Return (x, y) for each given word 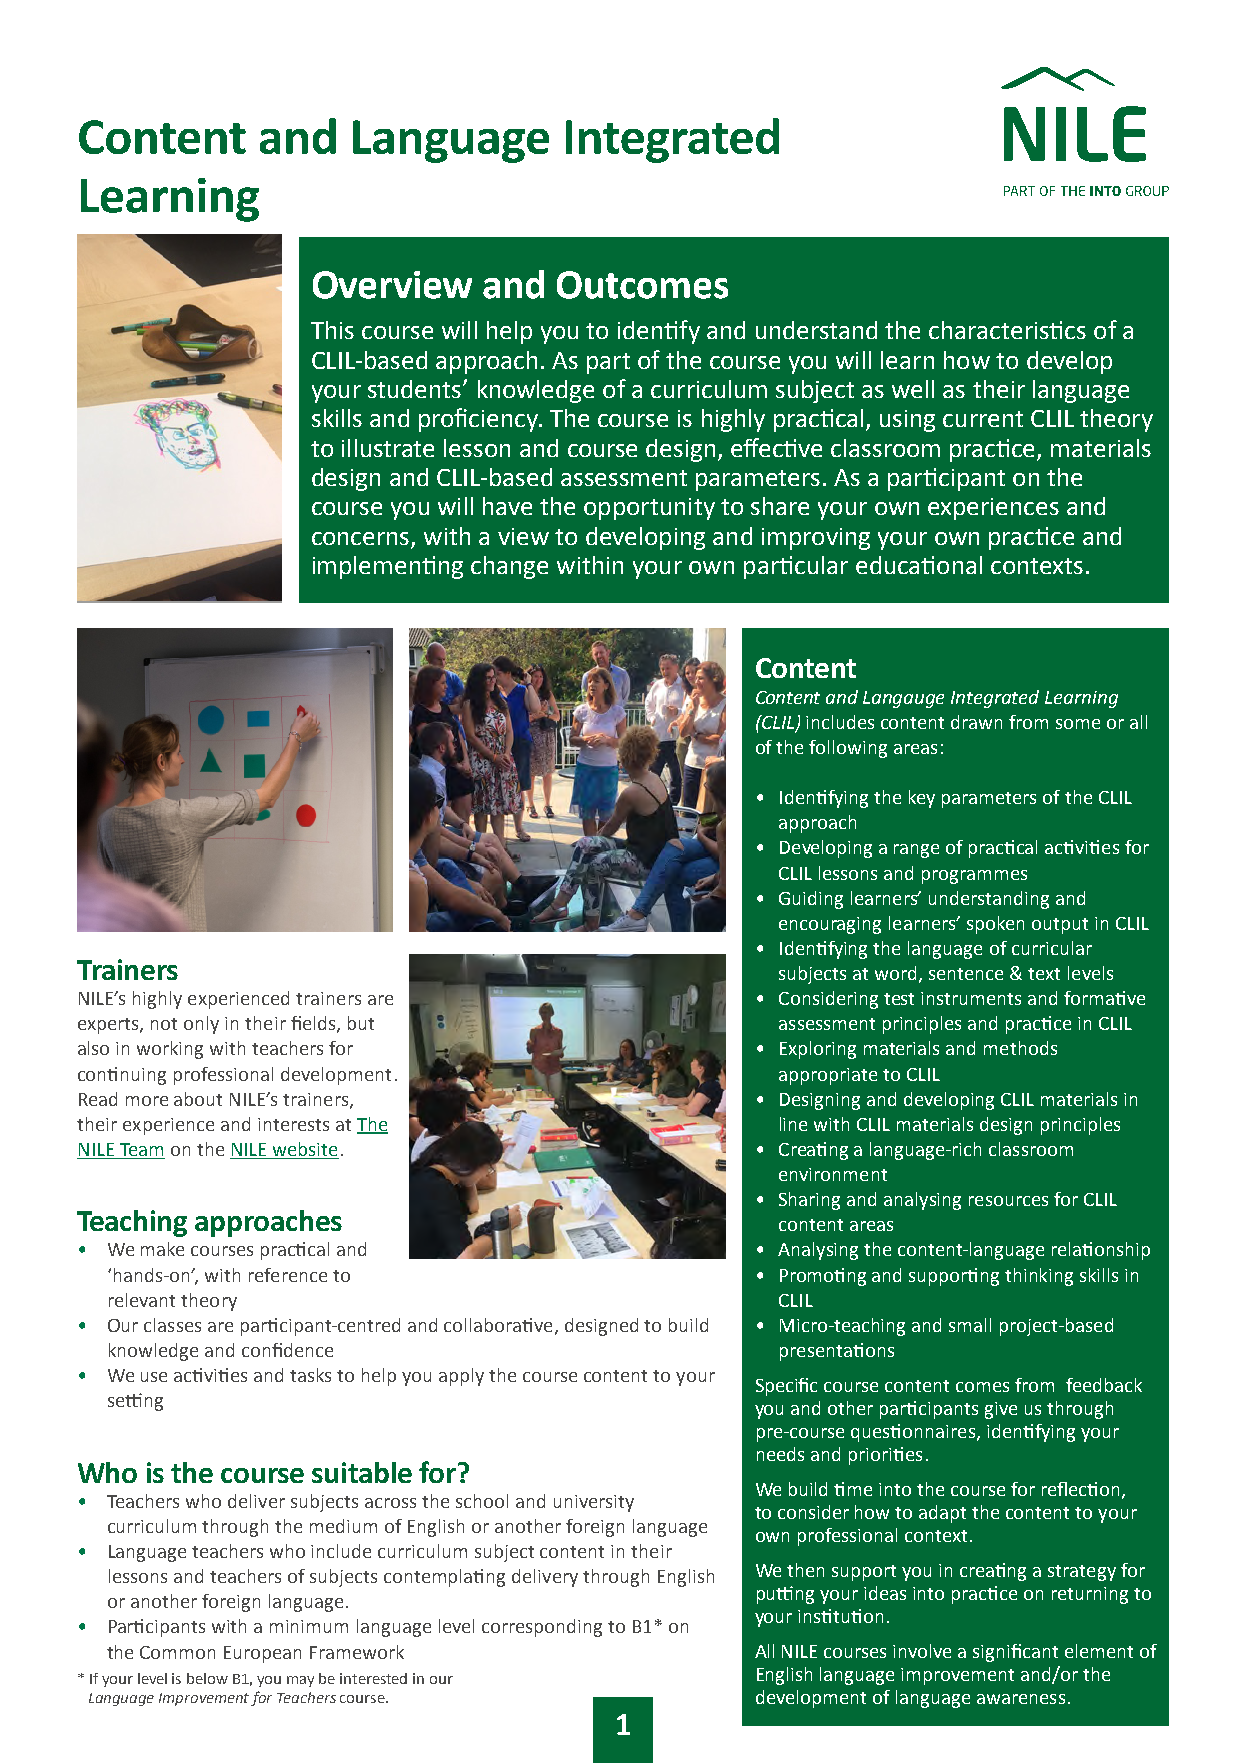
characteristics (1007, 330)
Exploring (818, 1050)
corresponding (542, 1628)
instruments (971, 998)
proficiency (480, 420)
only (201, 1025)
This (332, 330)
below (207, 1678)
